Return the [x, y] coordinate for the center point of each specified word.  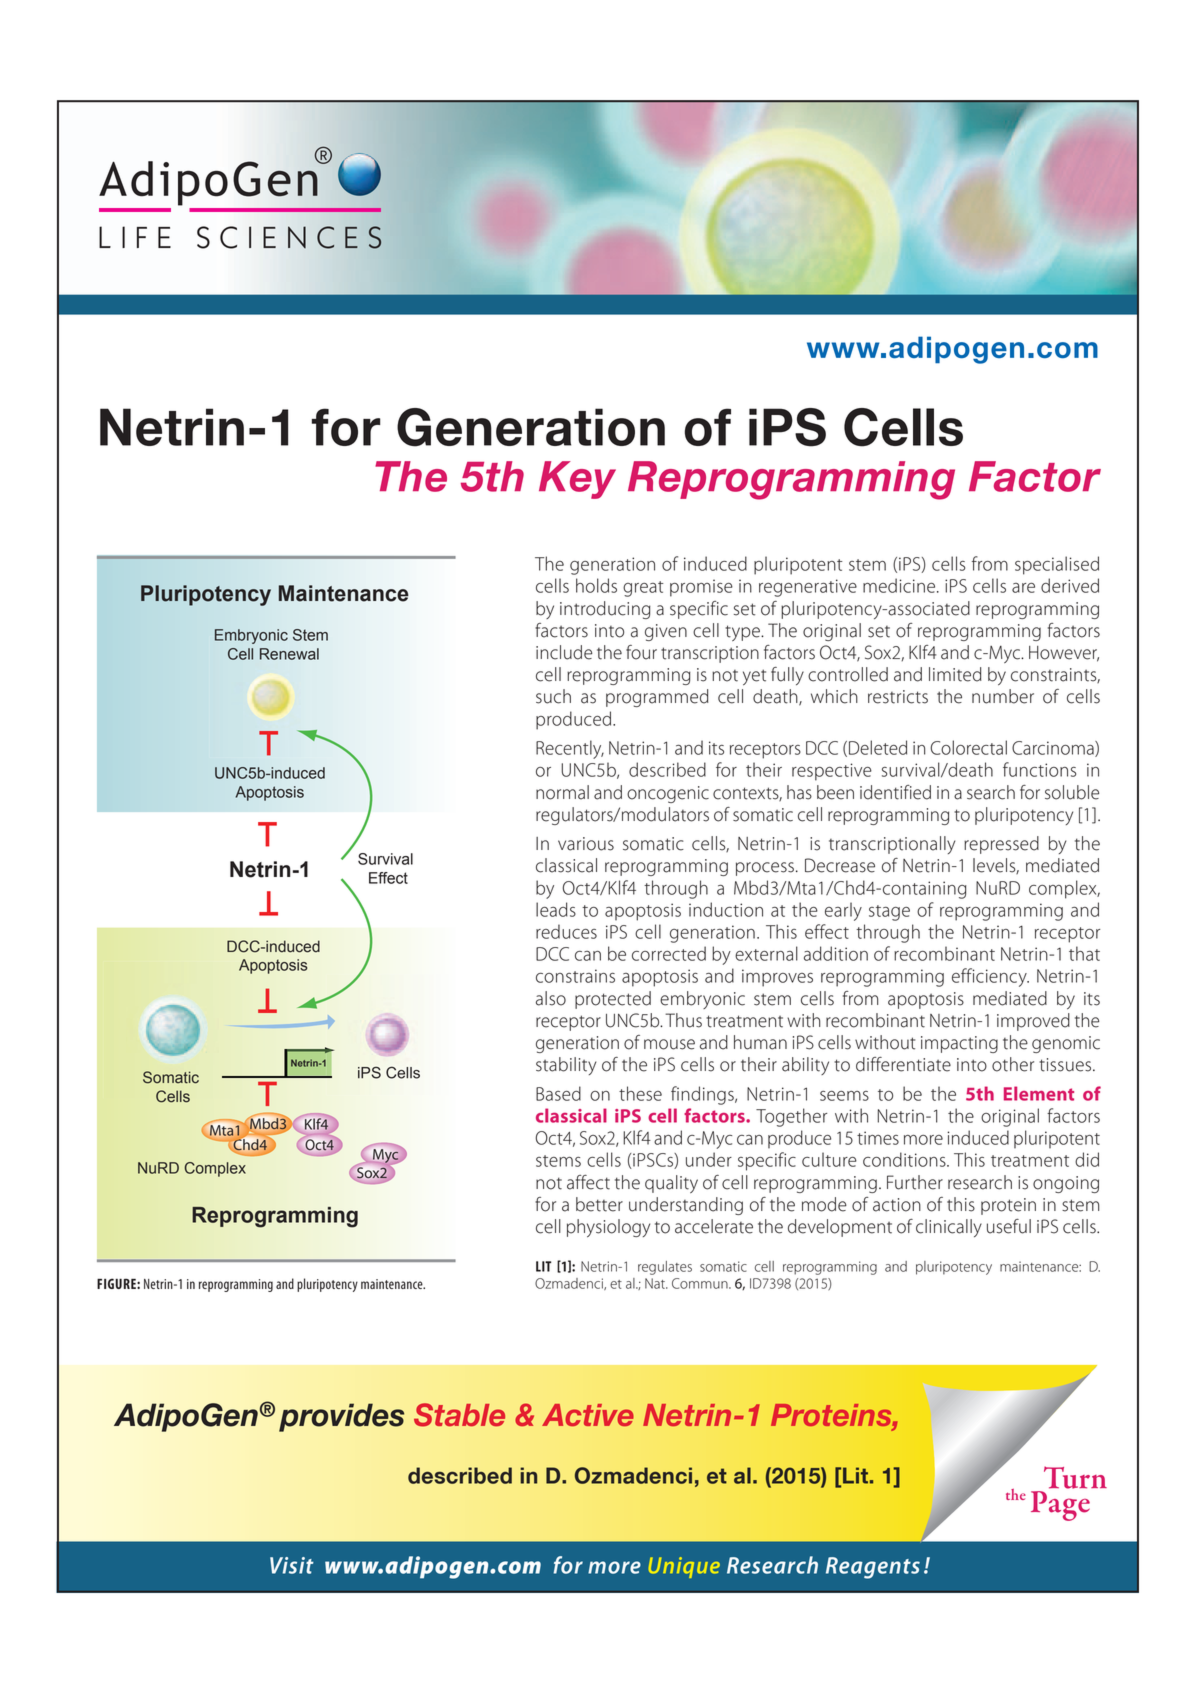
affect [588, 1182]
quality [671, 1184]
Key [577, 480]
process [765, 869]
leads [556, 909]
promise [701, 588]
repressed [1001, 845]
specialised [1057, 565]
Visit [292, 1565]
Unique [684, 1567]
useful [1009, 1226]
